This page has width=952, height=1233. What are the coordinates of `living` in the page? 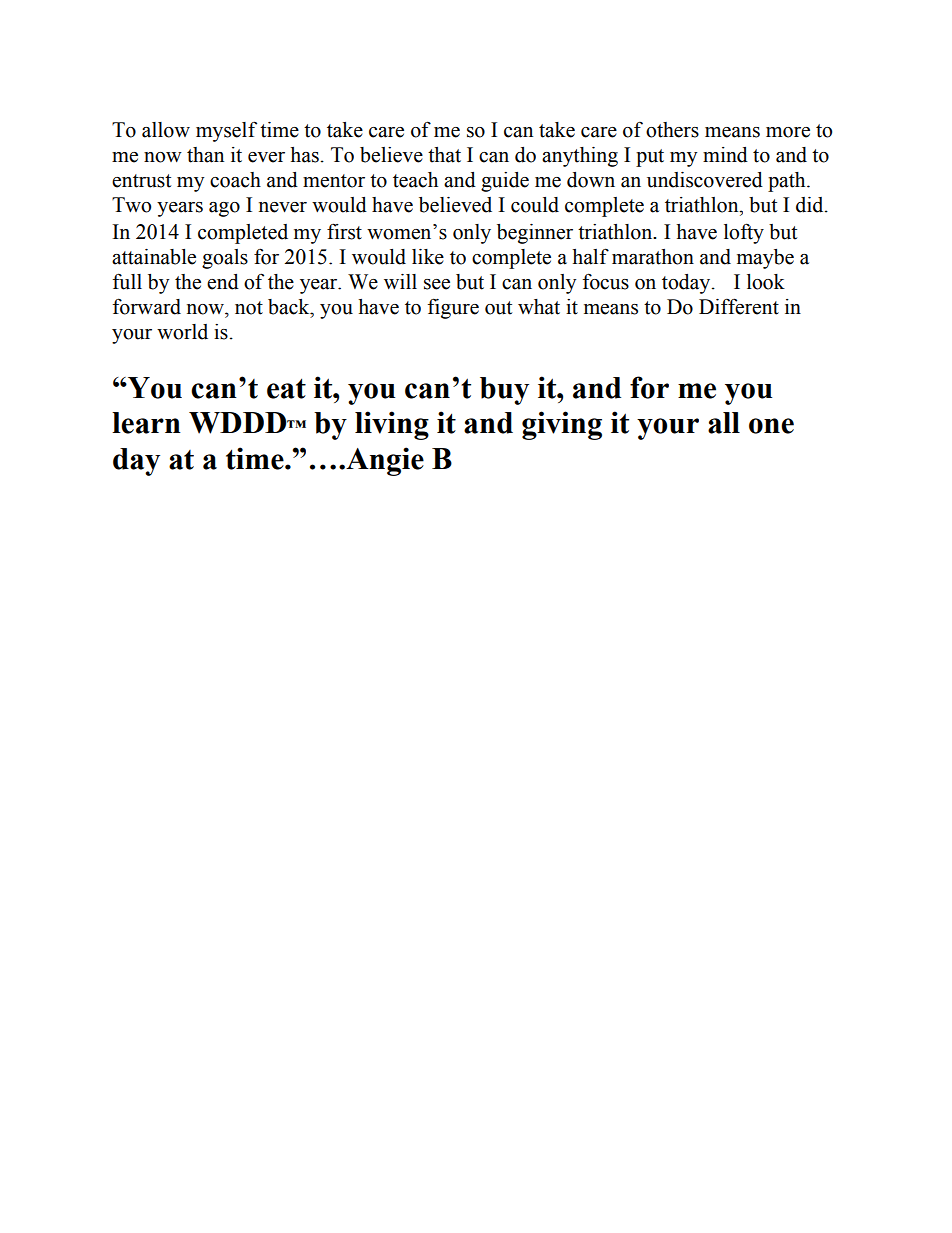 It's located at (392, 425).
